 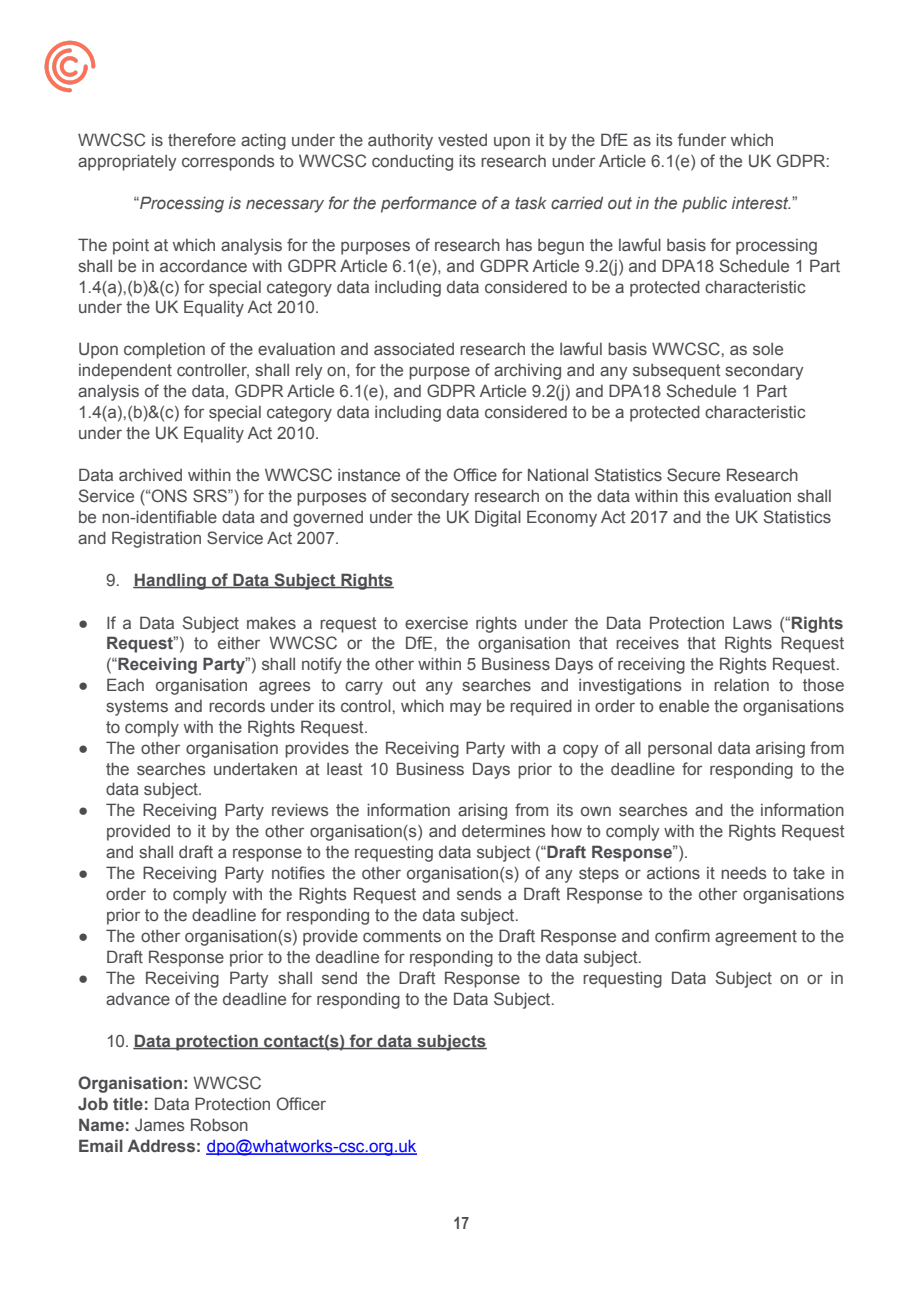 What do you see at coordinates (752, 622) in the page?
I see `Laws` at bounding box center [752, 622].
